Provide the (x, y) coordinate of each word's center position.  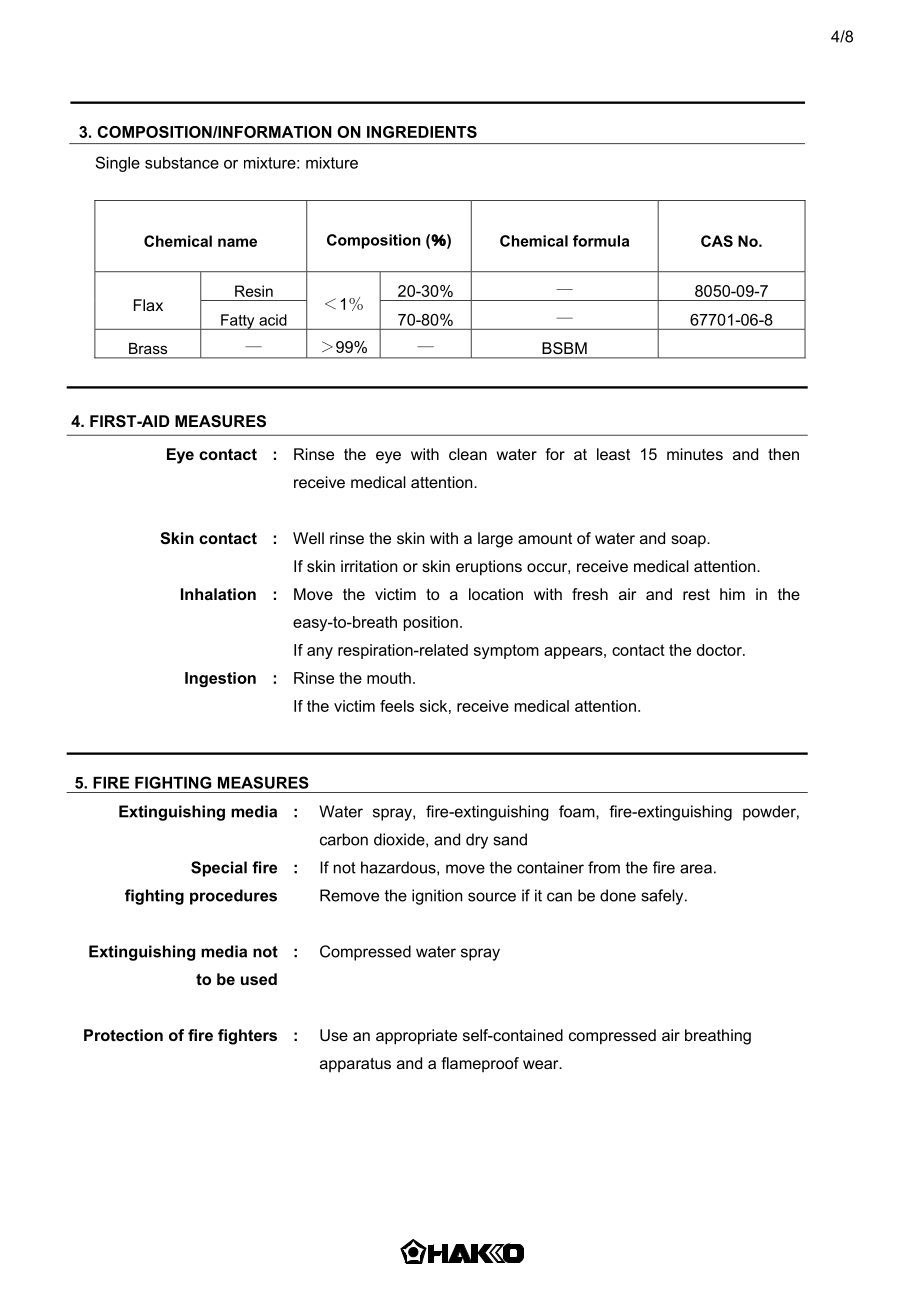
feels (397, 706)
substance (182, 163)
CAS (717, 241)
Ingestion (220, 679)
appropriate (416, 1037)
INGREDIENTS (422, 132)
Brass (148, 348)
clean (468, 454)
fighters (247, 1037)
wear (542, 1064)
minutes (695, 454)
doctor (720, 650)
